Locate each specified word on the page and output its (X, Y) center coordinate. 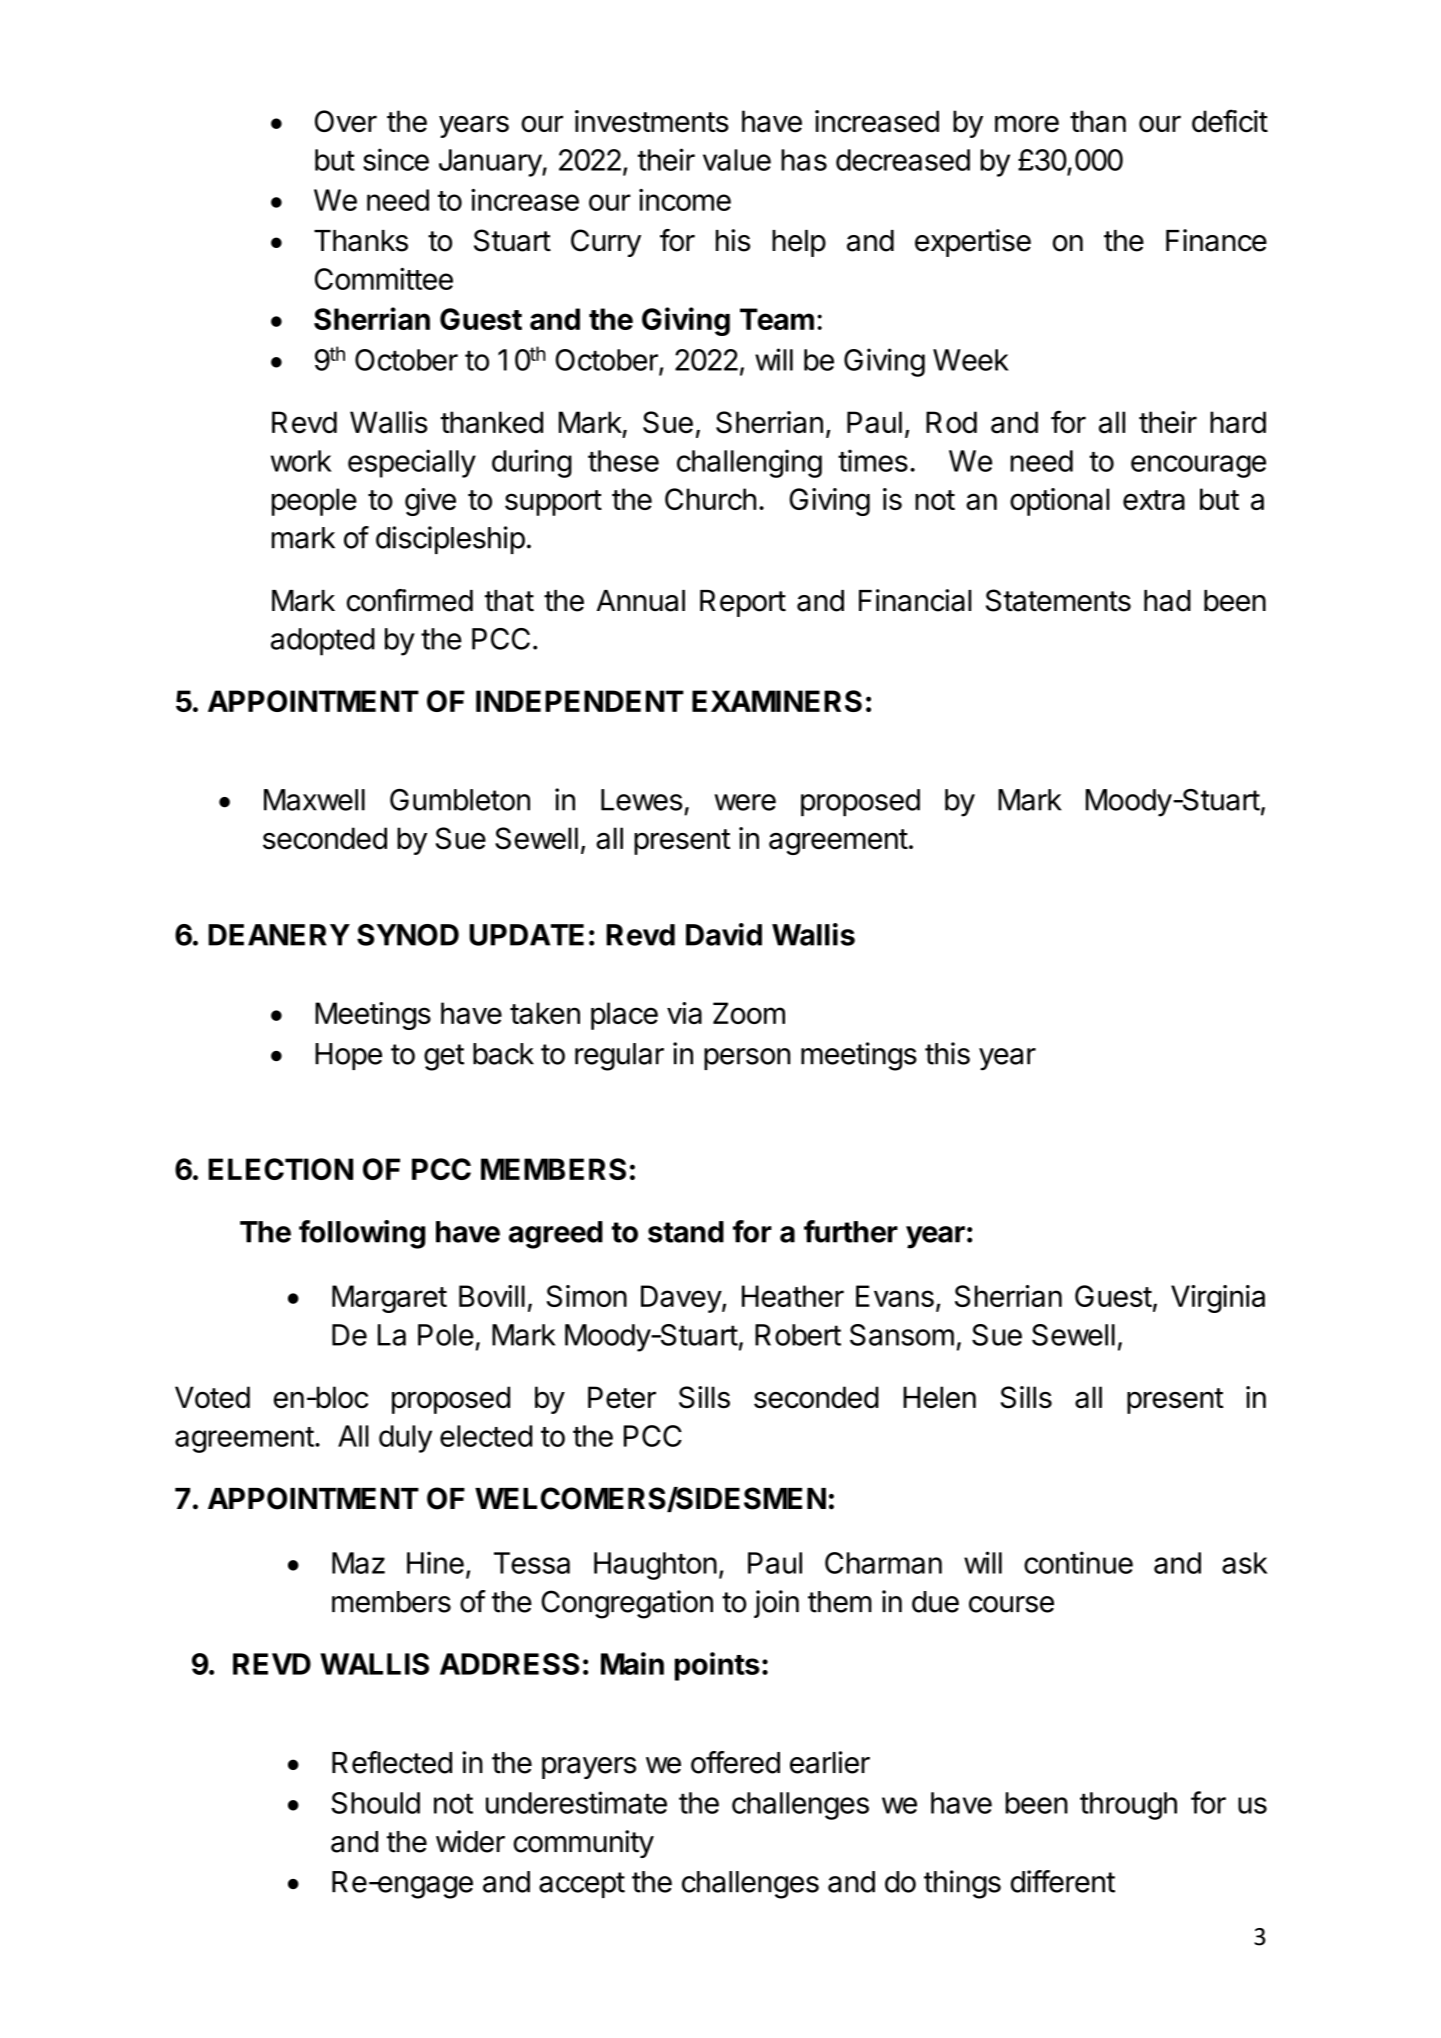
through (1128, 1806)
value (737, 160)
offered (735, 1762)
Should (375, 1803)
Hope (348, 1056)
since (396, 159)
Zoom (749, 1013)
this (947, 1053)
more (1027, 123)
